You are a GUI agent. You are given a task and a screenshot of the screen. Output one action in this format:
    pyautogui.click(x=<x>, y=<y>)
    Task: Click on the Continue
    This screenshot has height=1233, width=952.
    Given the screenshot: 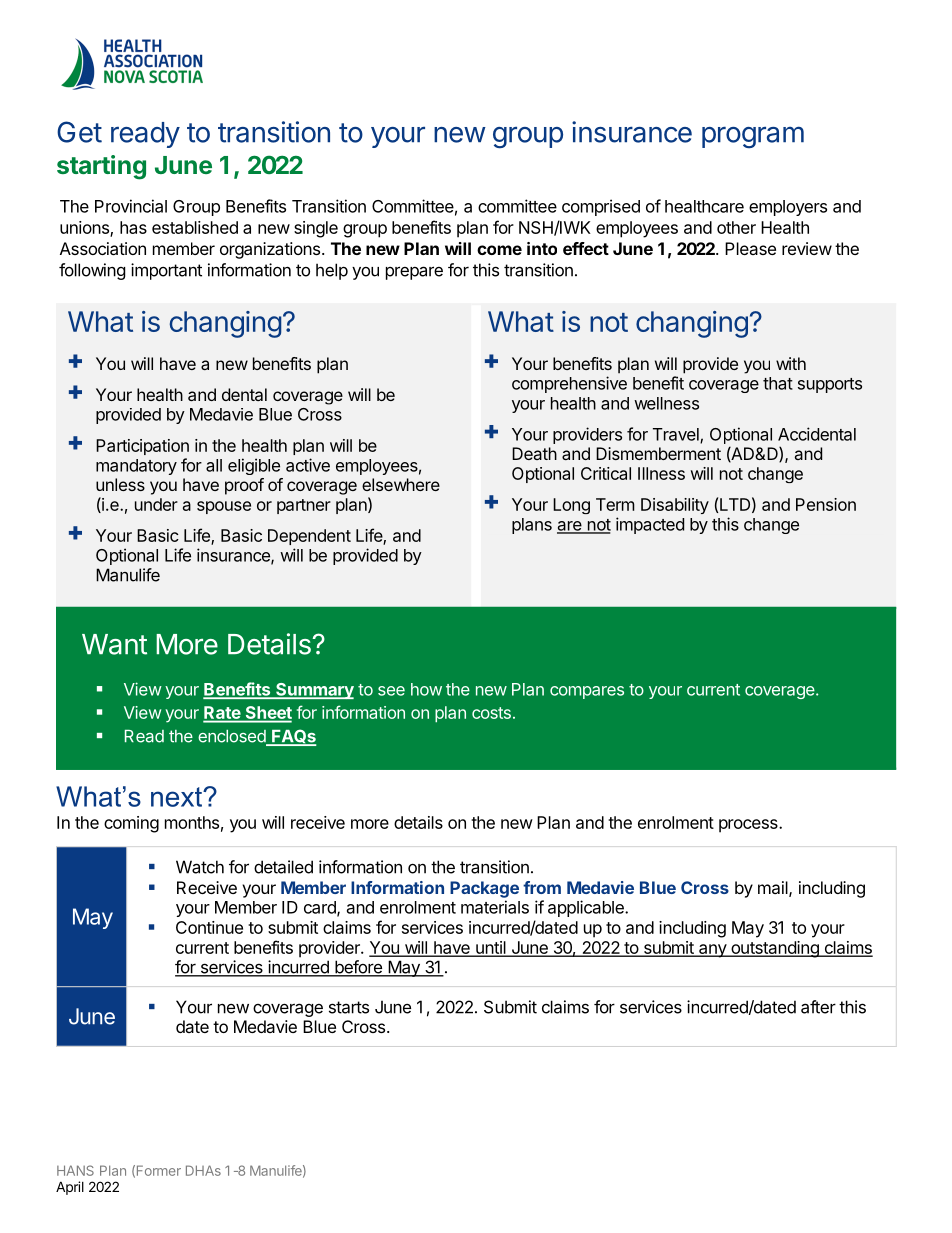 What is the action you would take?
    pyautogui.click(x=209, y=927)
